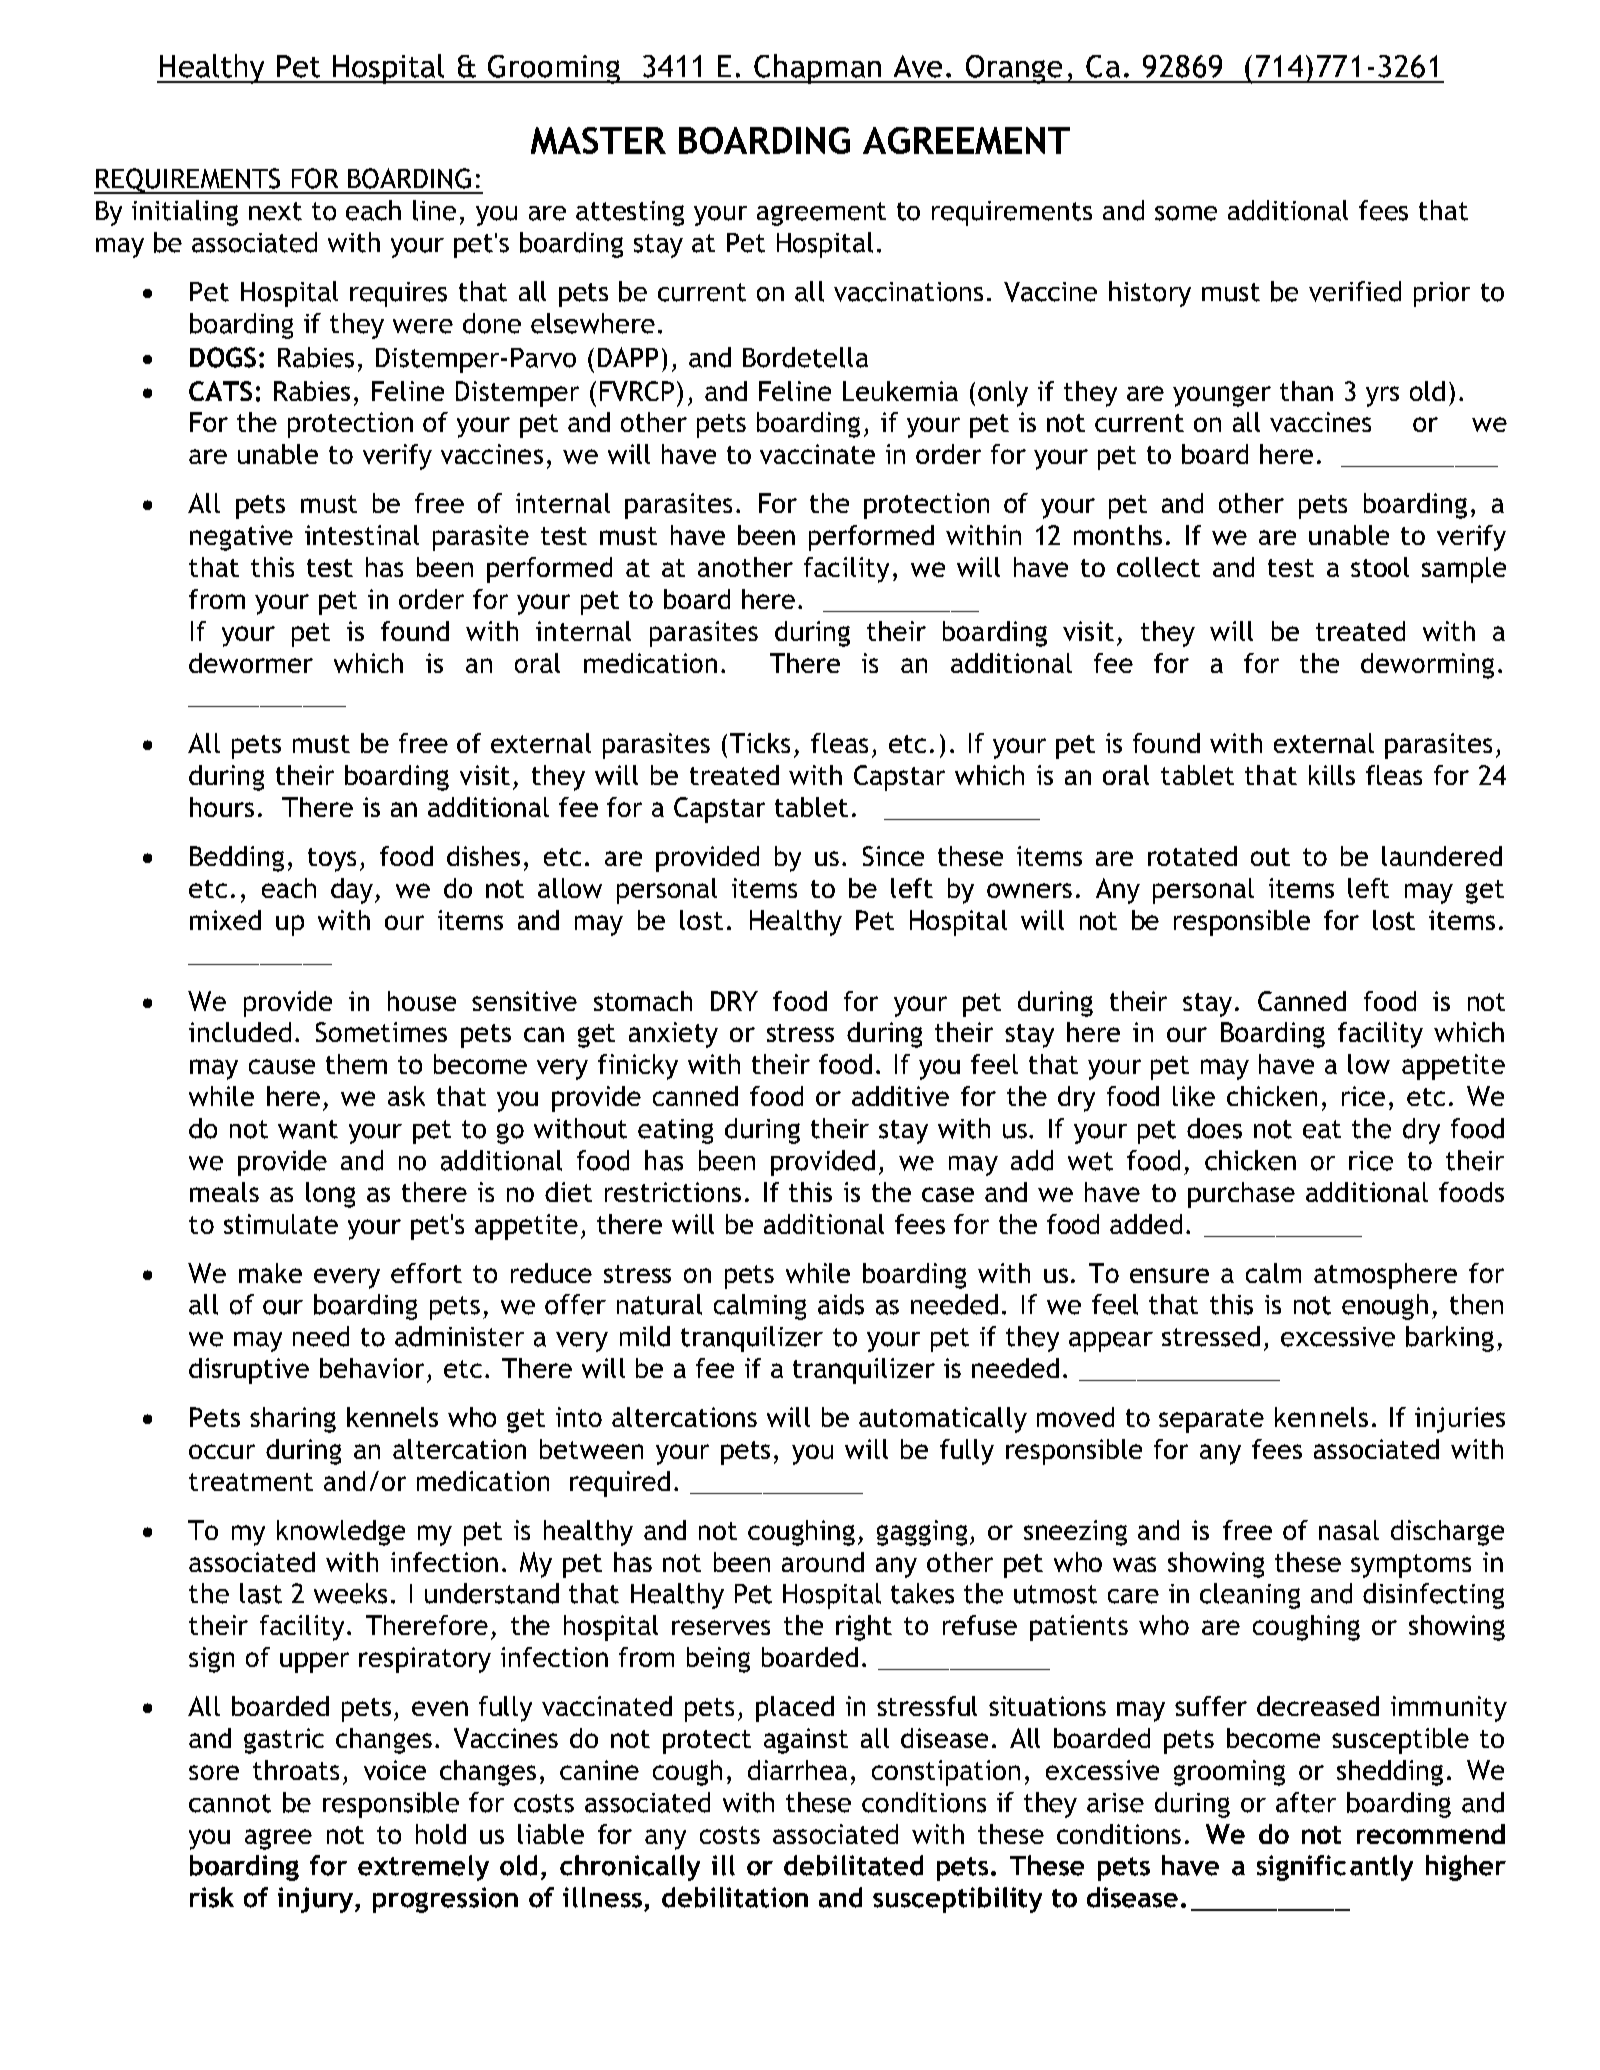 The image size is (1600, 2070). Describe the element at coordinates (817, 69) in the image. I see `Chapman` at that location.
